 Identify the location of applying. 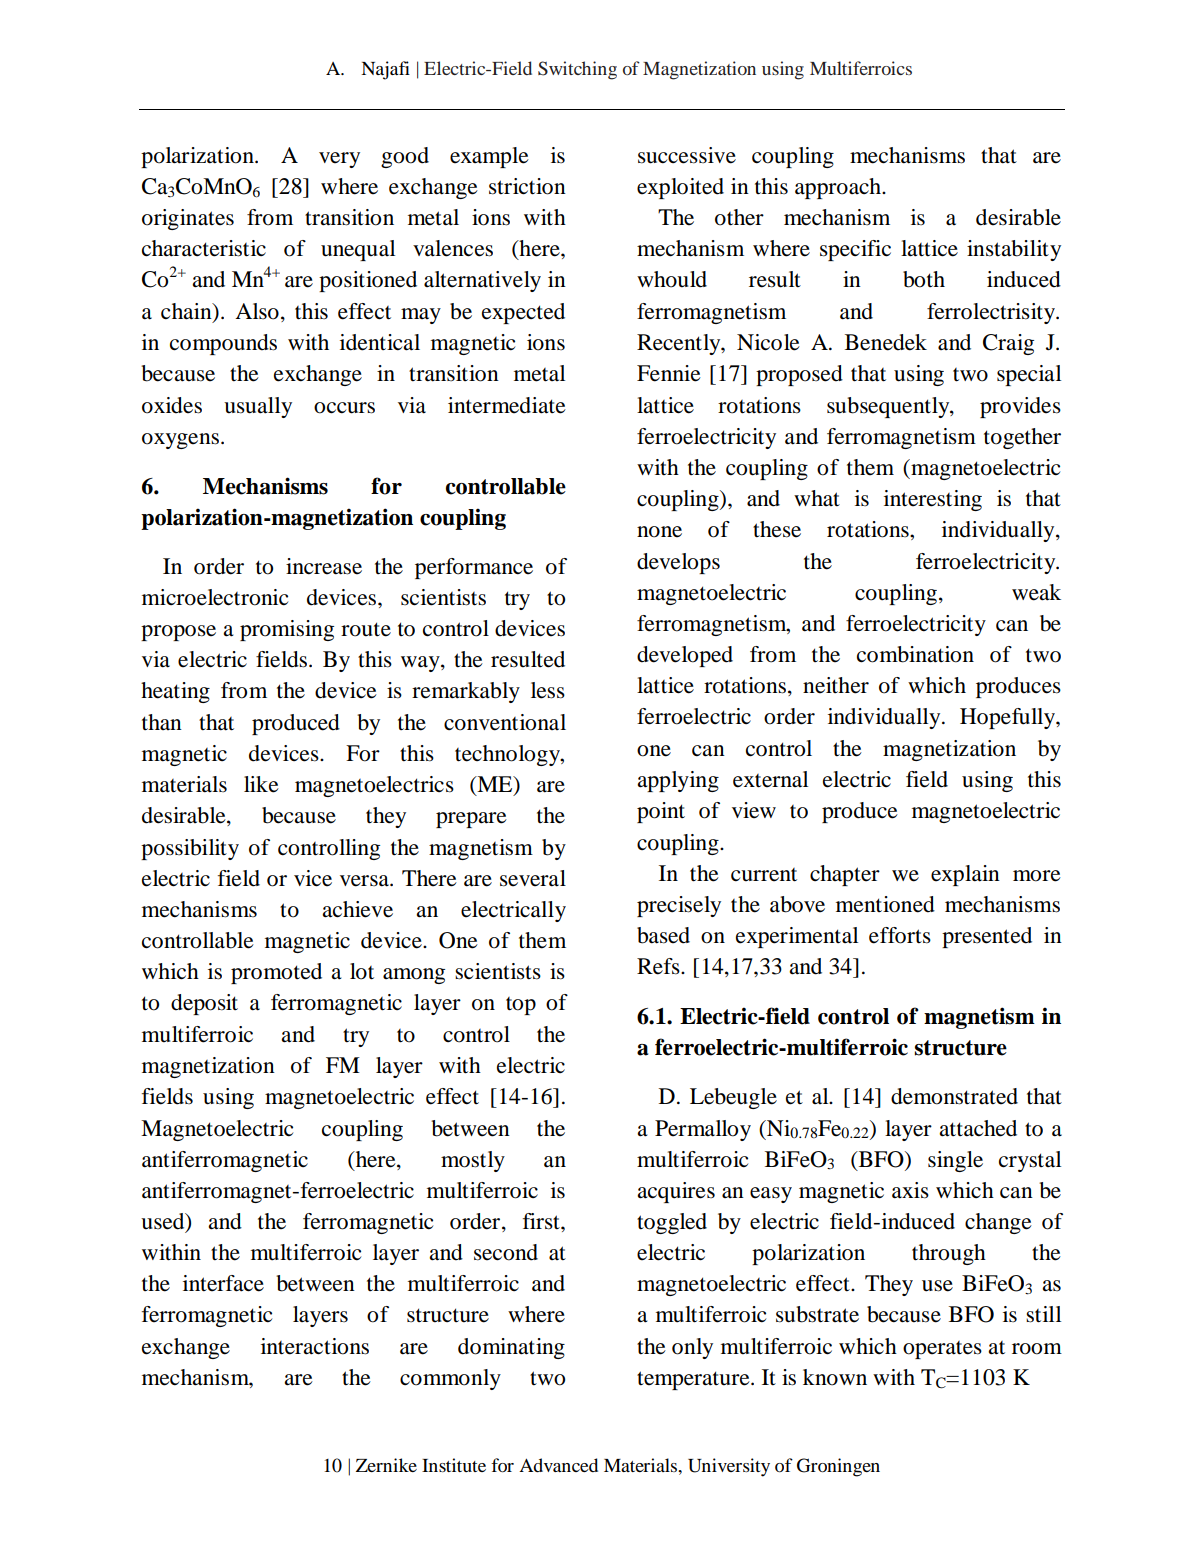
(678, 781).
